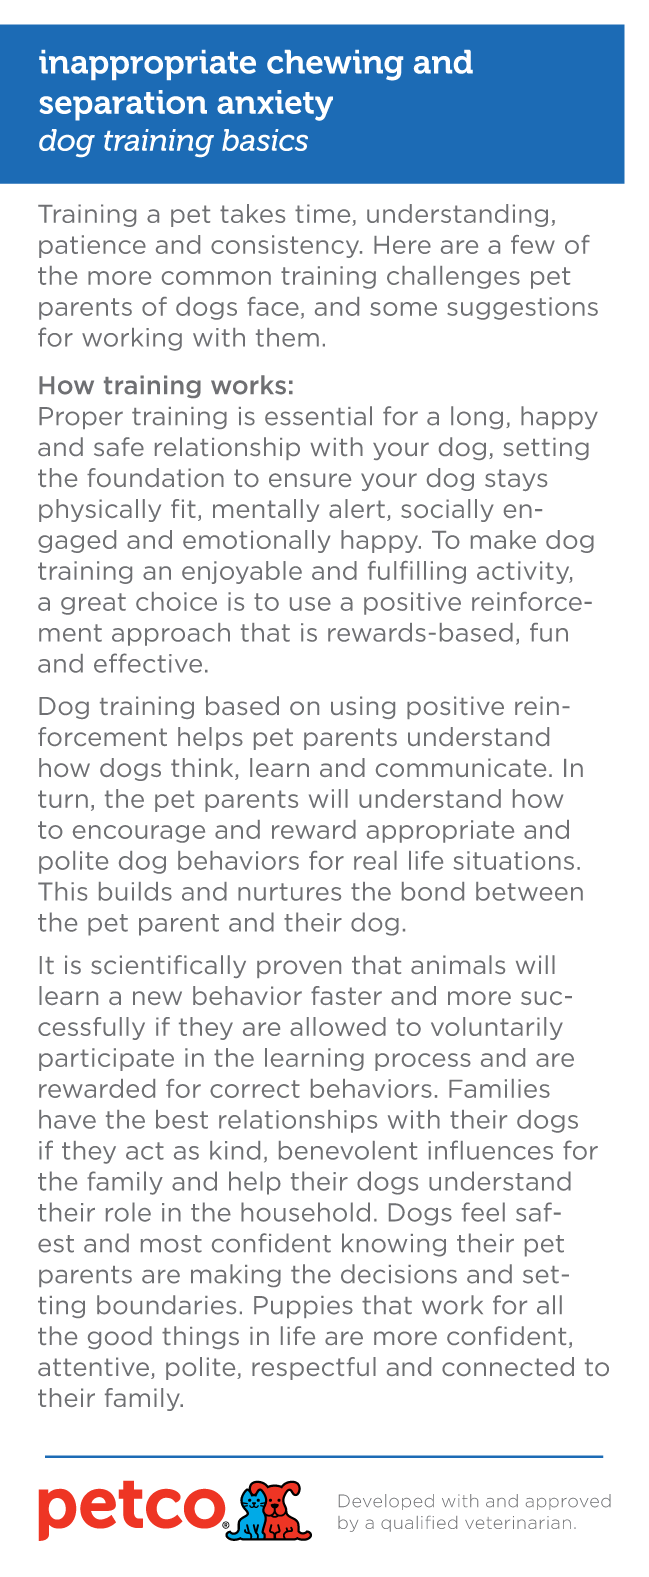 The width and height of the screenshot is (649, 1577). I want to click on situations, so click(514, 860).
